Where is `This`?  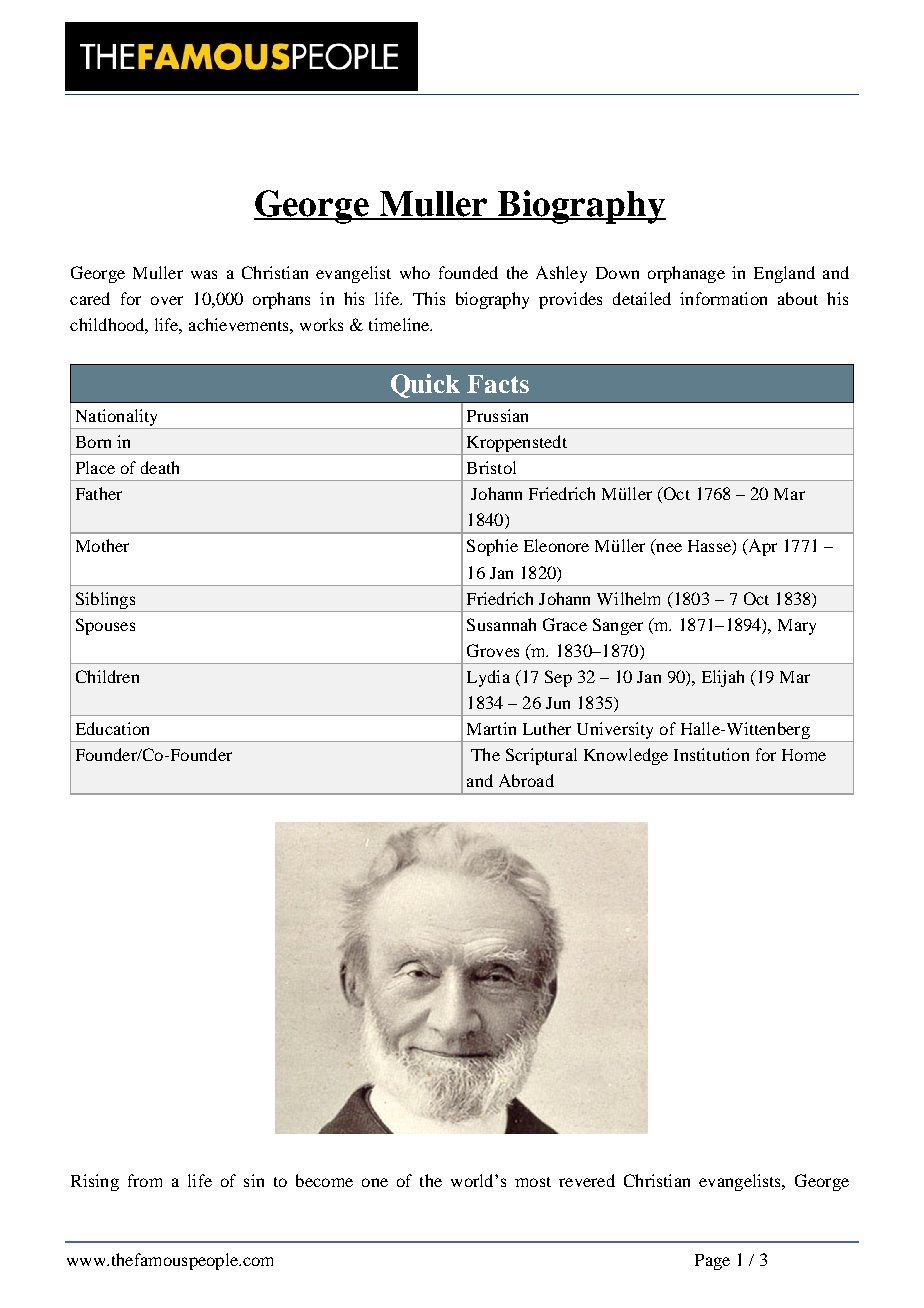
This is located at coordinates (429, 298).
